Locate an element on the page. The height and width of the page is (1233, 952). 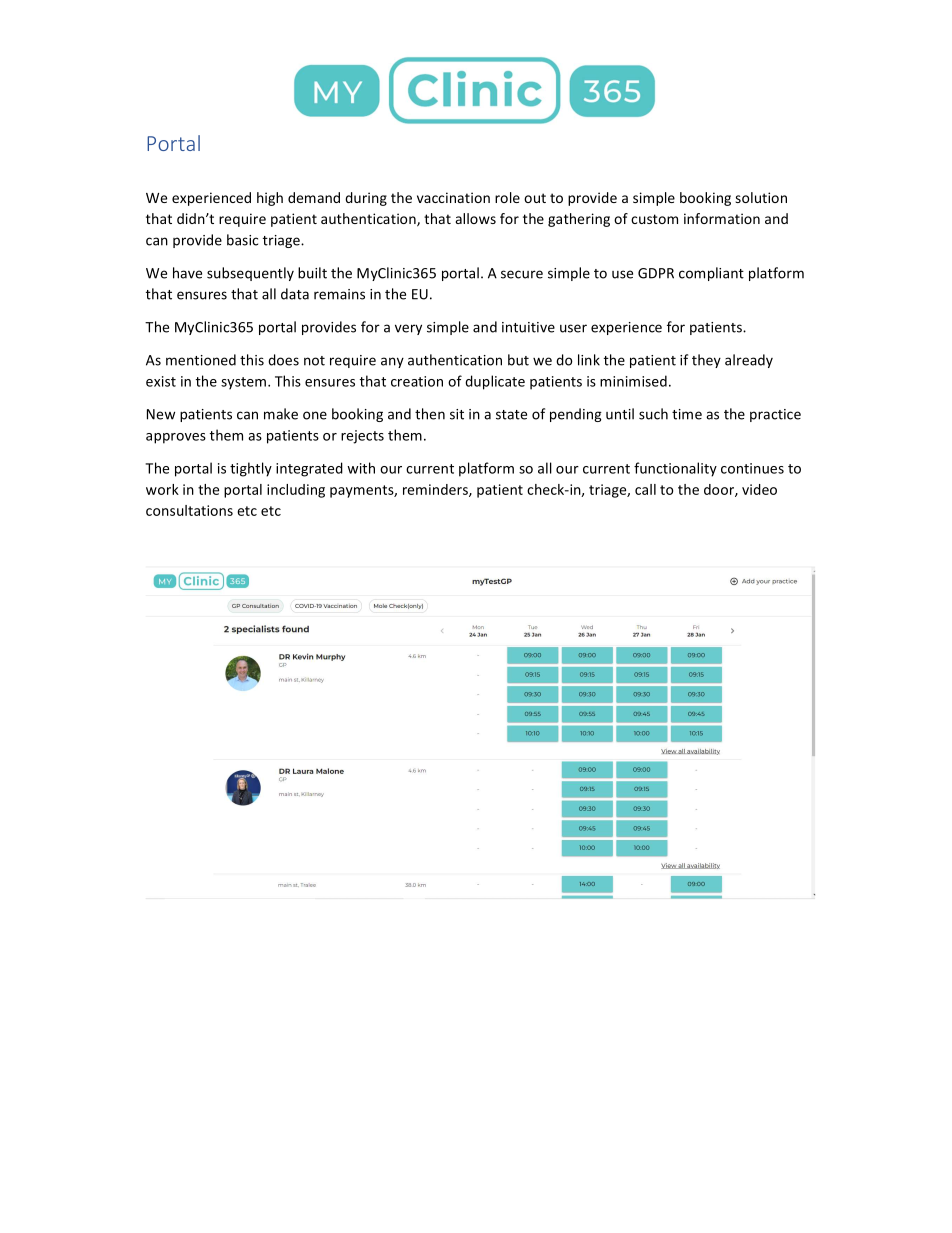
data is located at coordinates (295, 294).
